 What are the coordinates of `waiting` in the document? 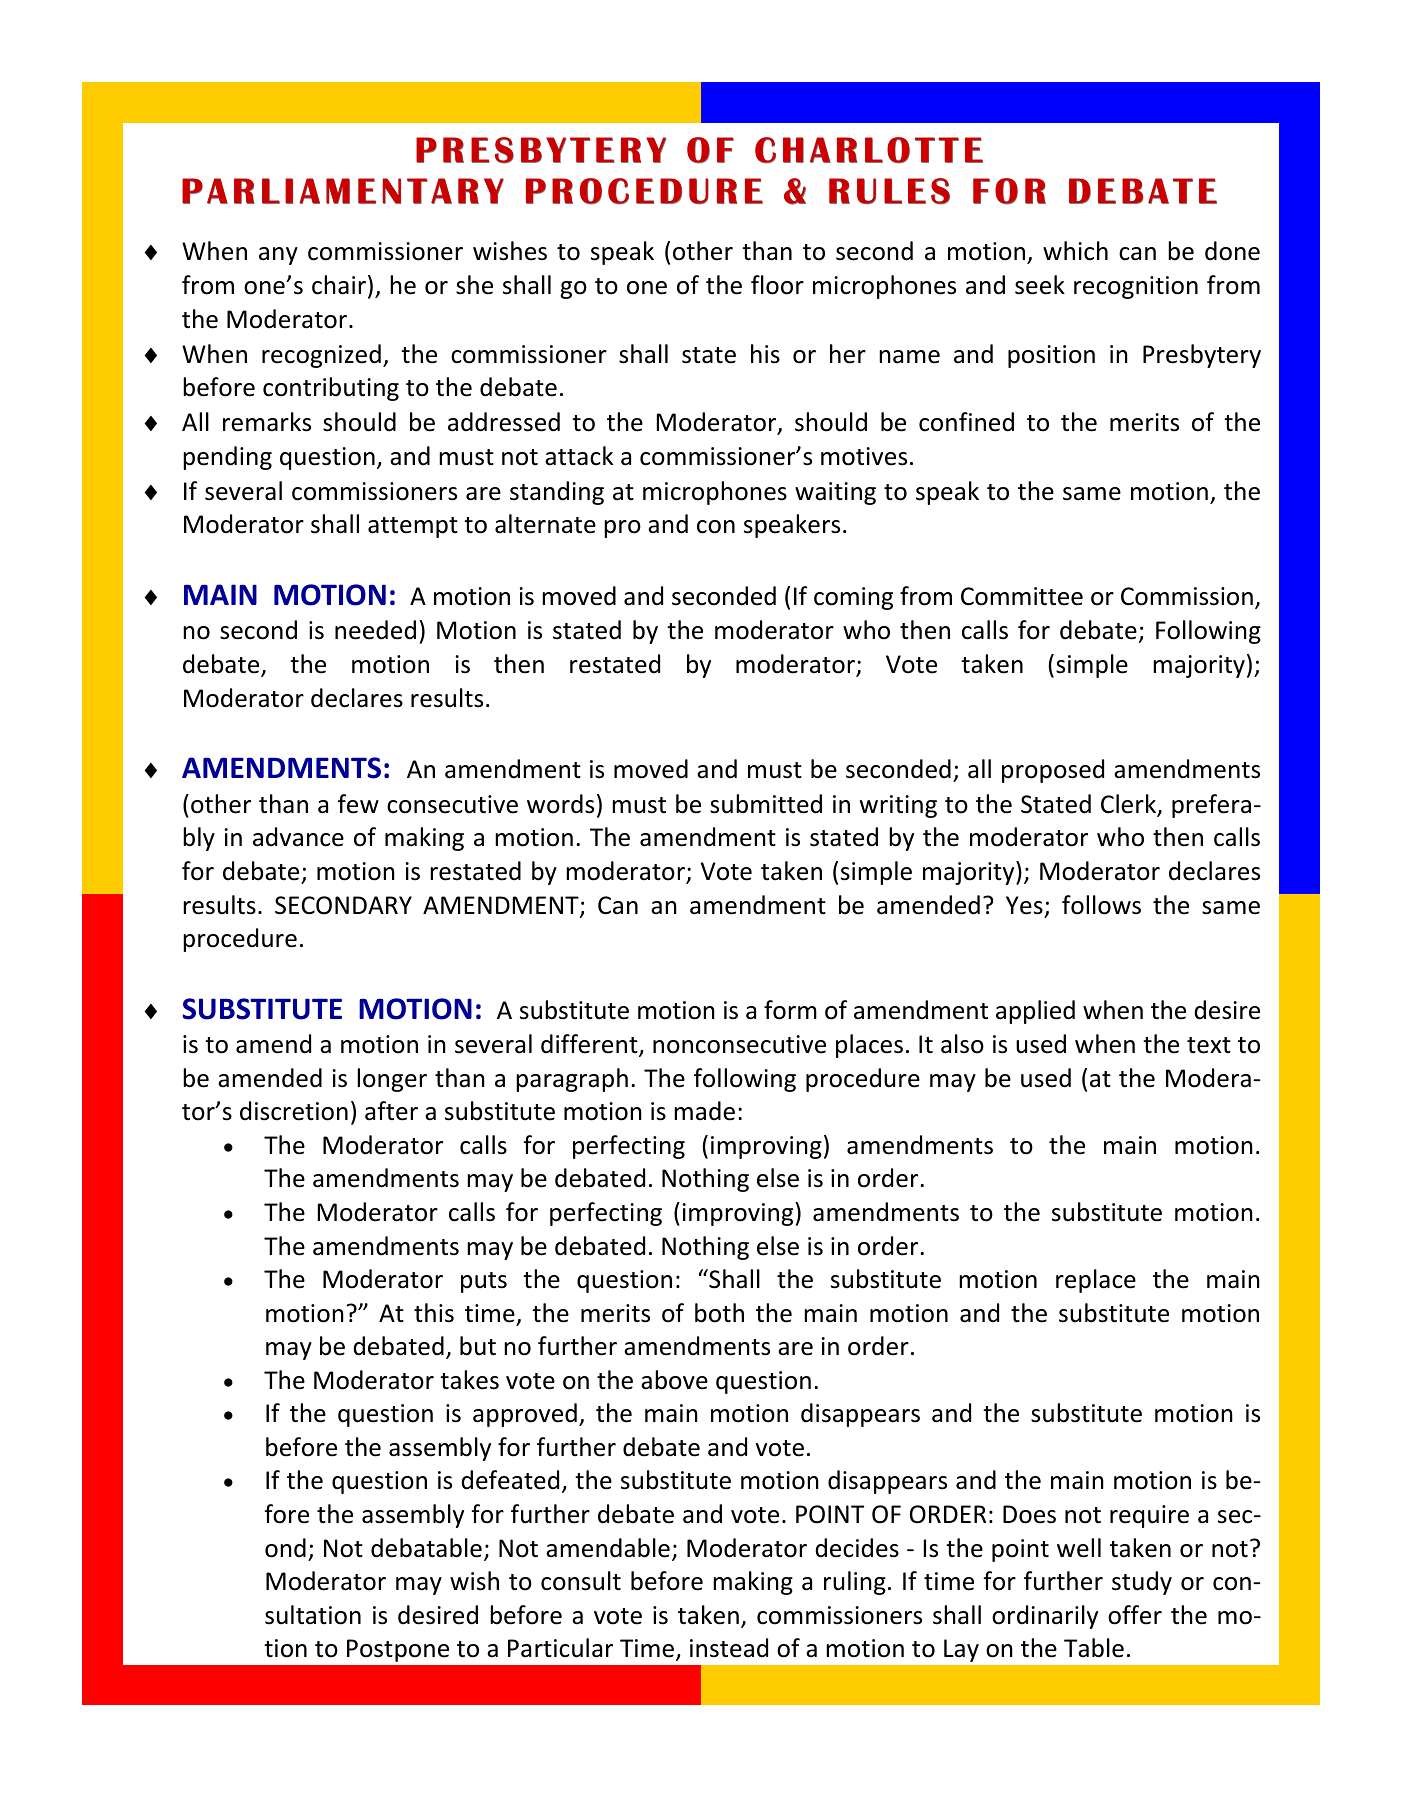 It's located at (835, 493).
